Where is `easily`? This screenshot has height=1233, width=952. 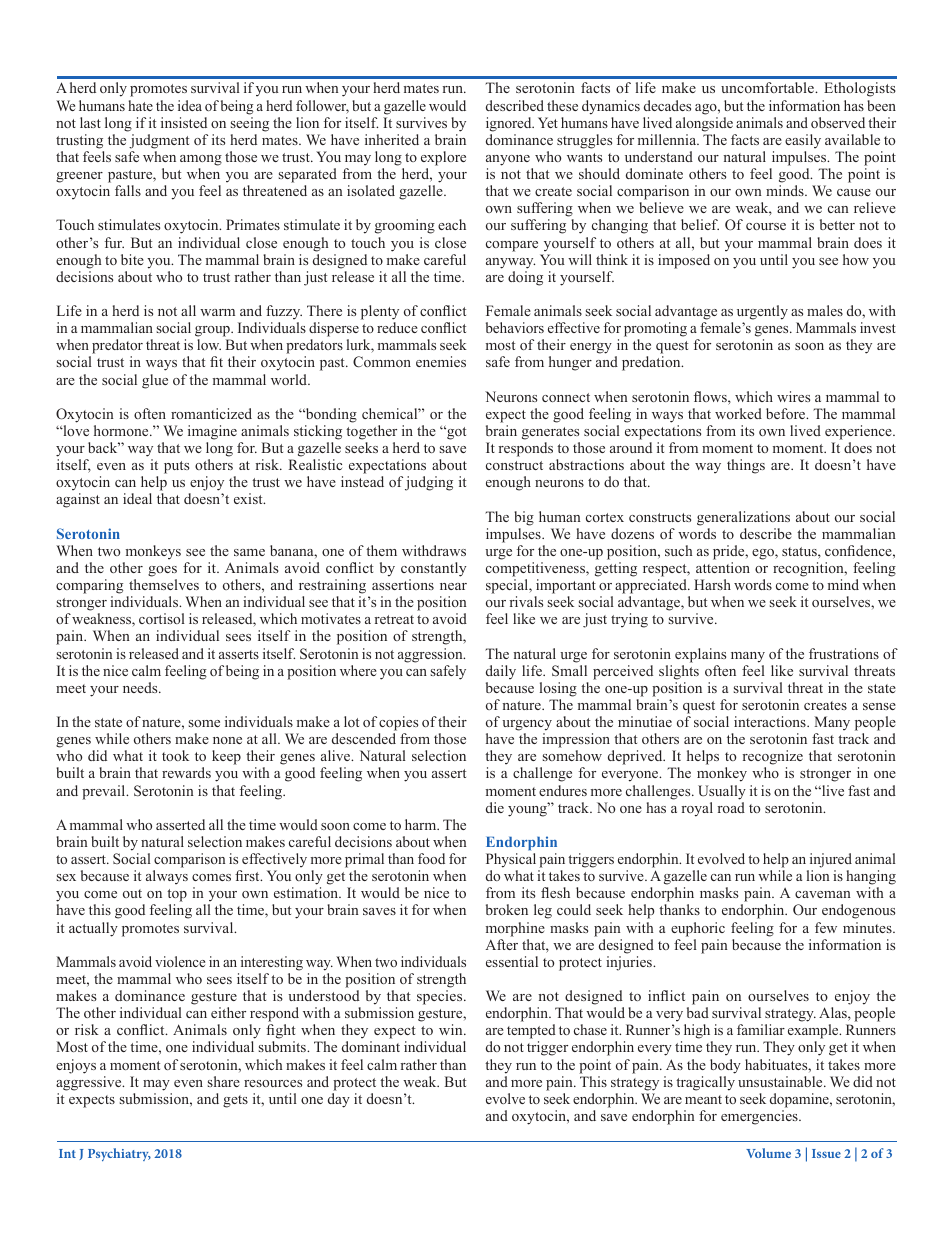
easily is located at coordinates (803, 141).
